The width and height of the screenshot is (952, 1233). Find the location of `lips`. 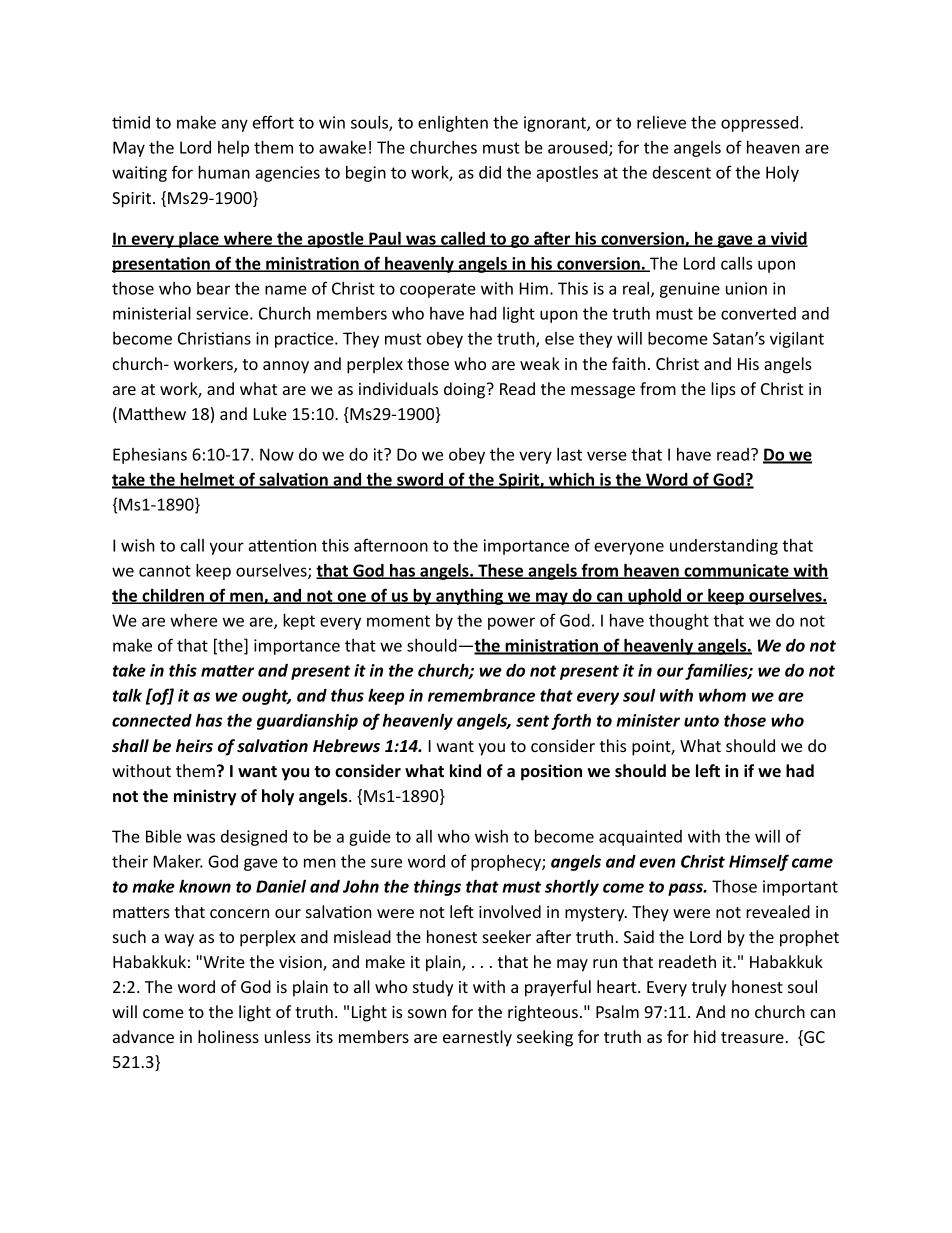

lips is located at coordinates (723, 390).
